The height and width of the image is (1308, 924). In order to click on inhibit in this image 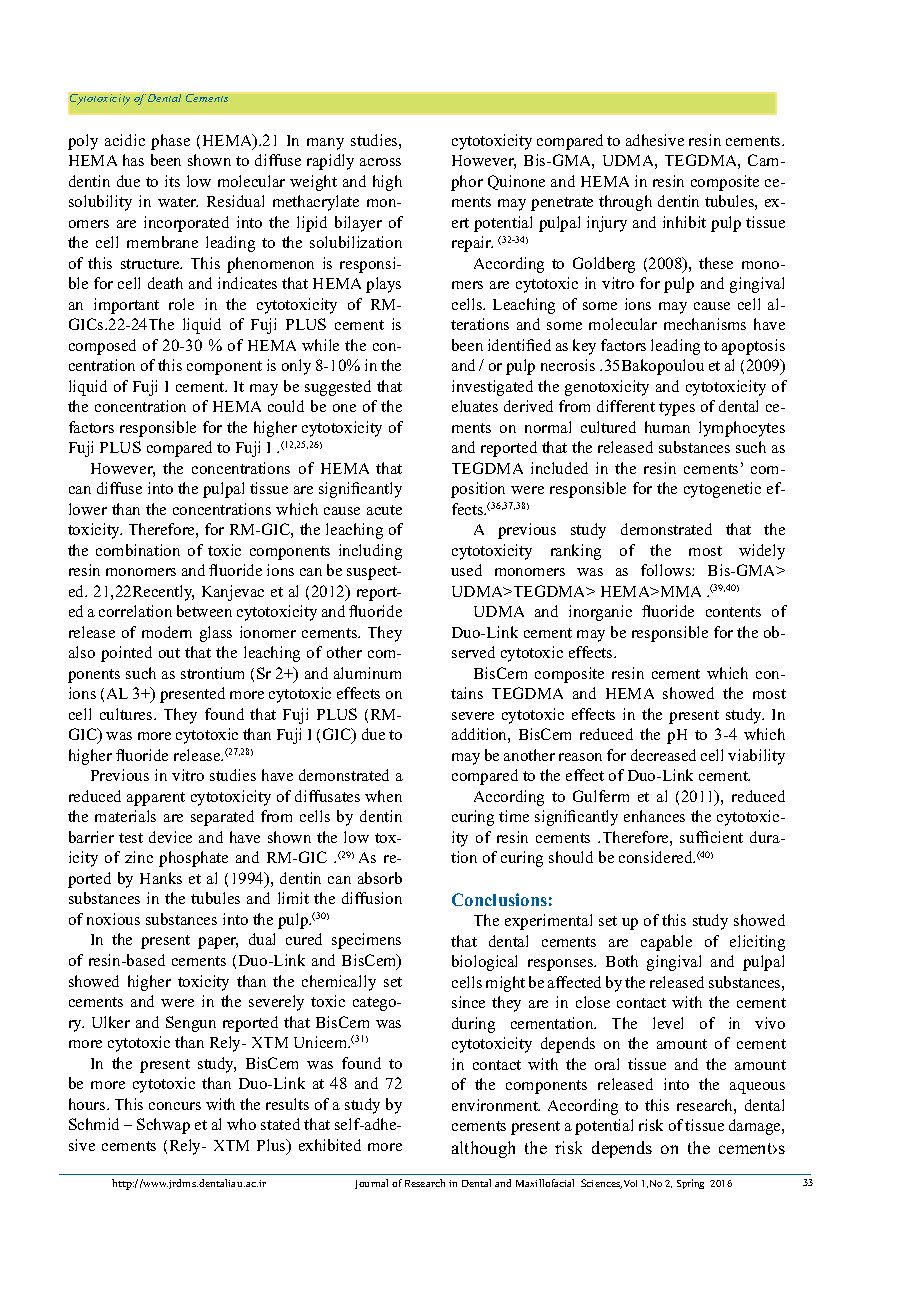, I will do `click(684, 222)`.
